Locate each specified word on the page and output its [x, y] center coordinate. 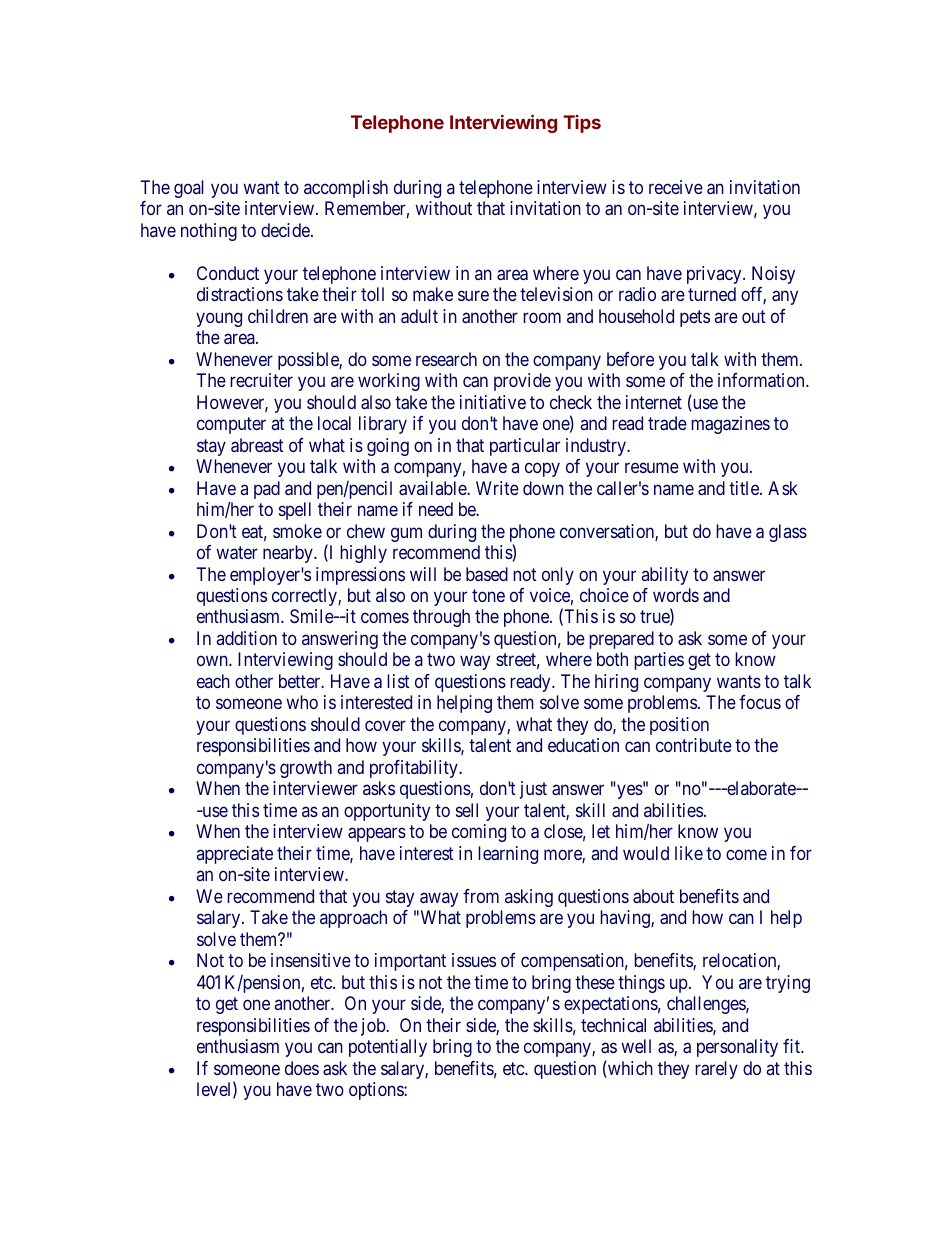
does [302, 1068]
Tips [582, 124]
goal [189, 189]
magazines [730, 425]
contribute [694, 745]
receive [676, 187]
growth [306, 769]
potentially [388, 1048]
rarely [716, 1070]
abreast [257, 445]
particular [525, 447]
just [533, 790]
